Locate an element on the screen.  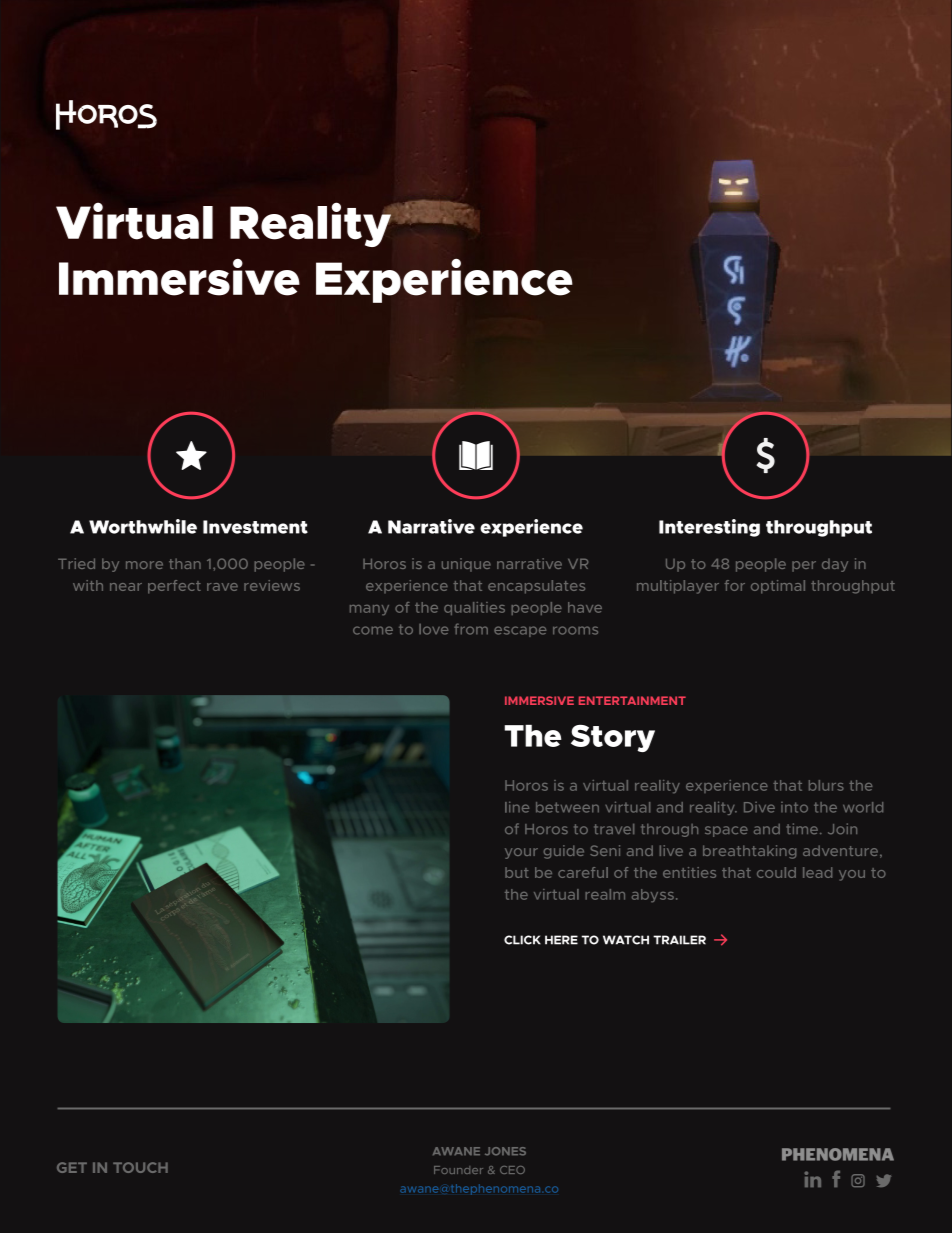
breathtaking is located at coordinates (749, 852).
